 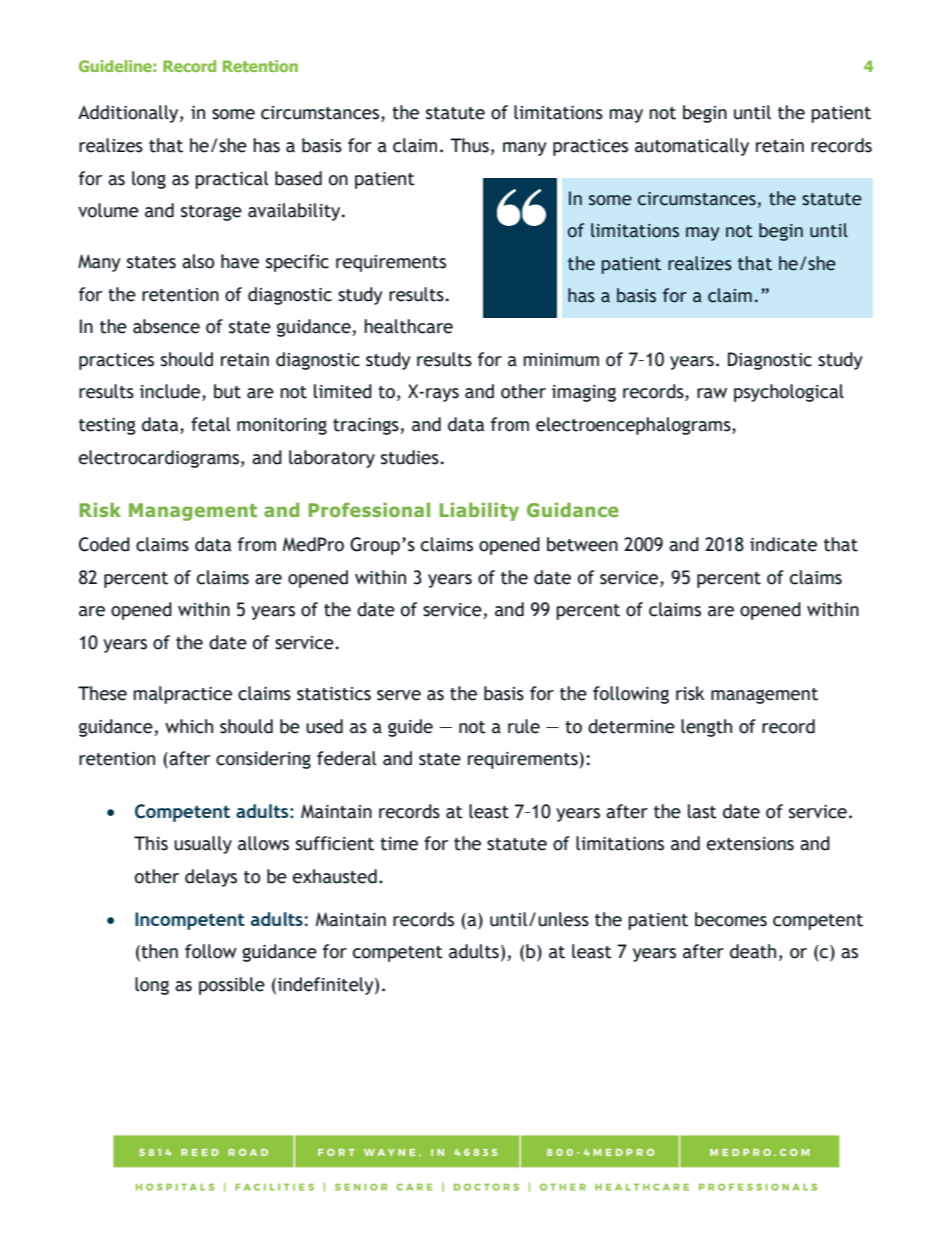 I want to click on Coded, so click(x=104, y=544).
